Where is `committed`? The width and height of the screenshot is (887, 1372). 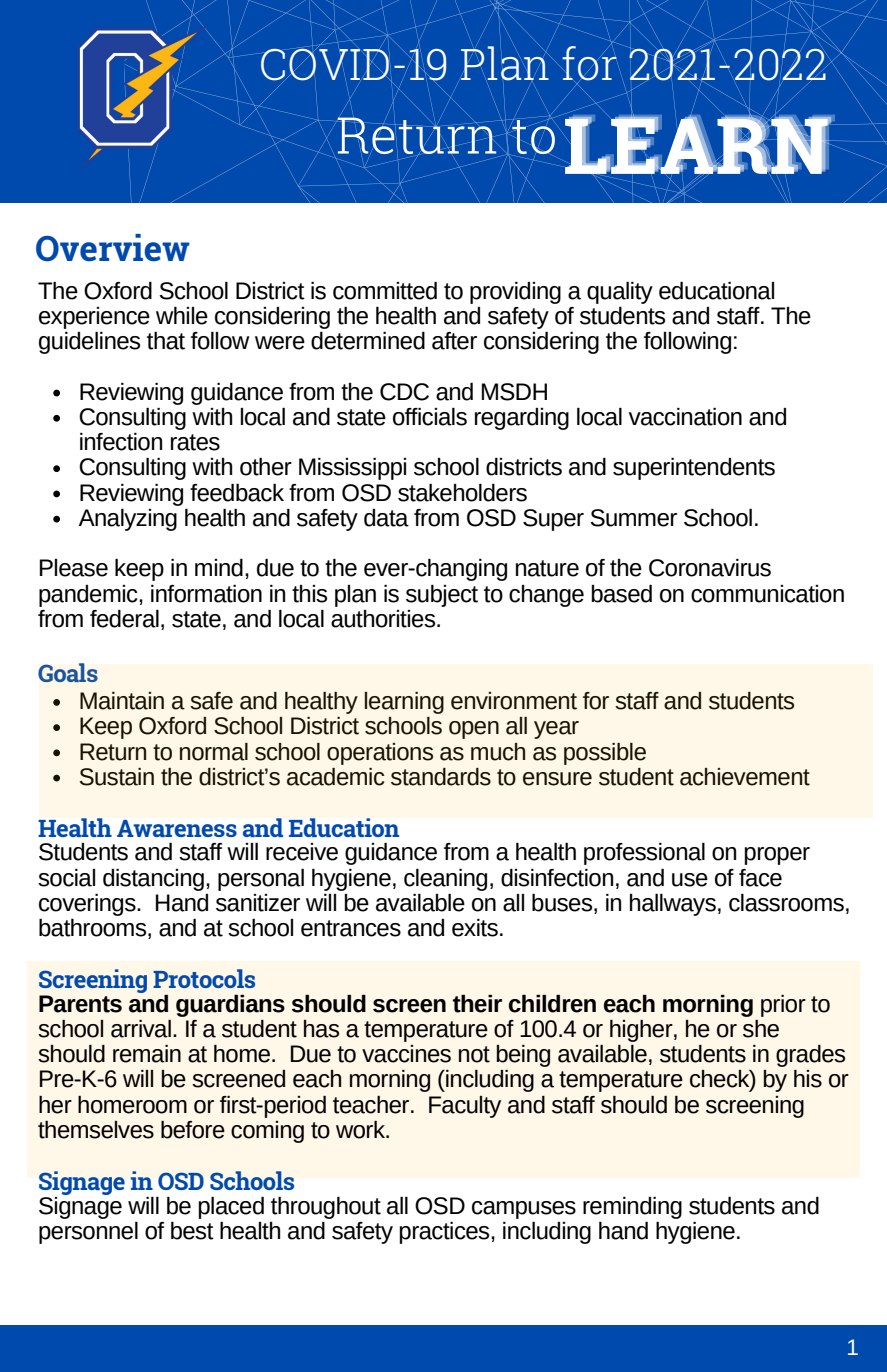
committed is located at coordinates (385, 291).
